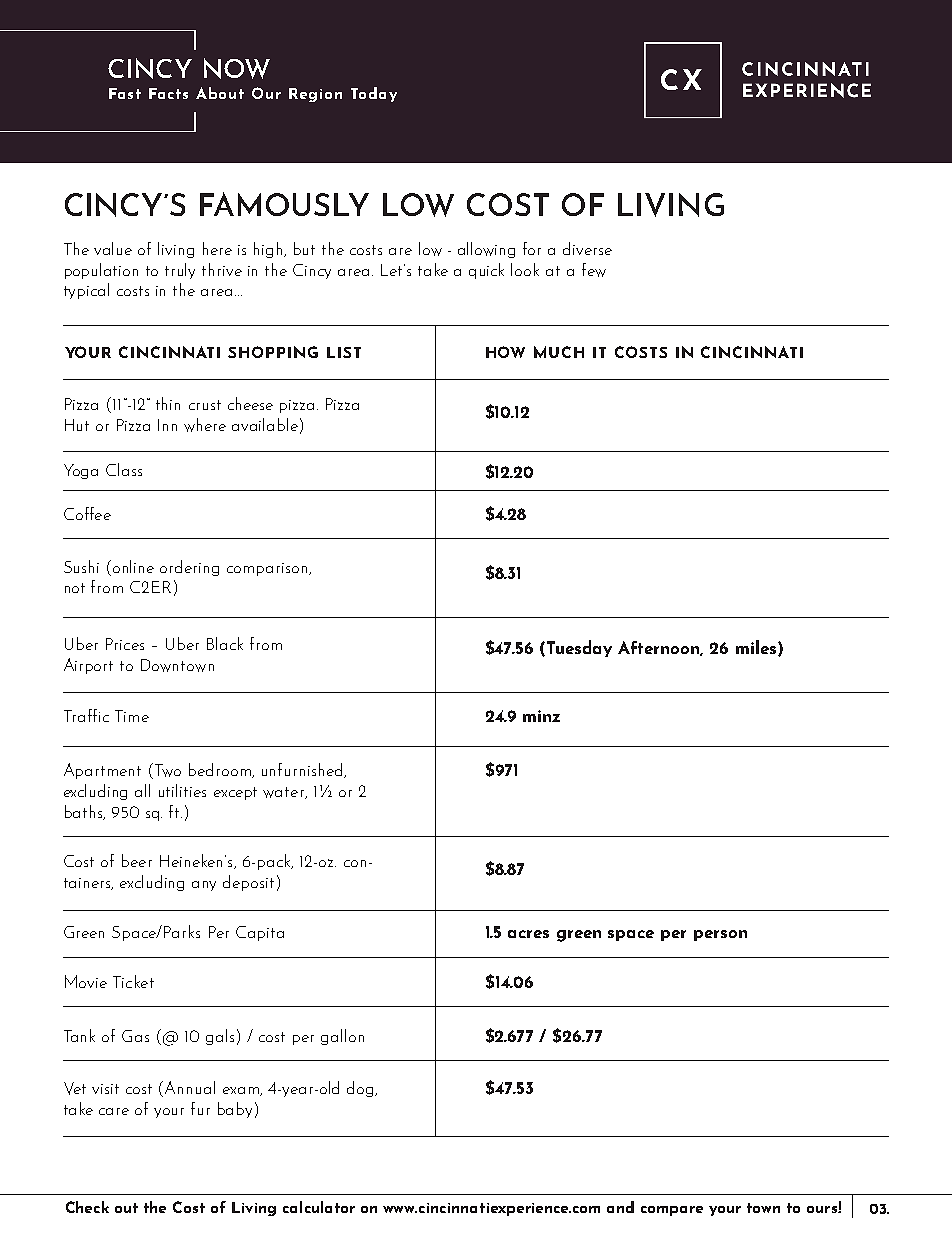  What do you see at coordinates (587, 248) in the document?
I see `diverse` at bounding box center [587, 248].
